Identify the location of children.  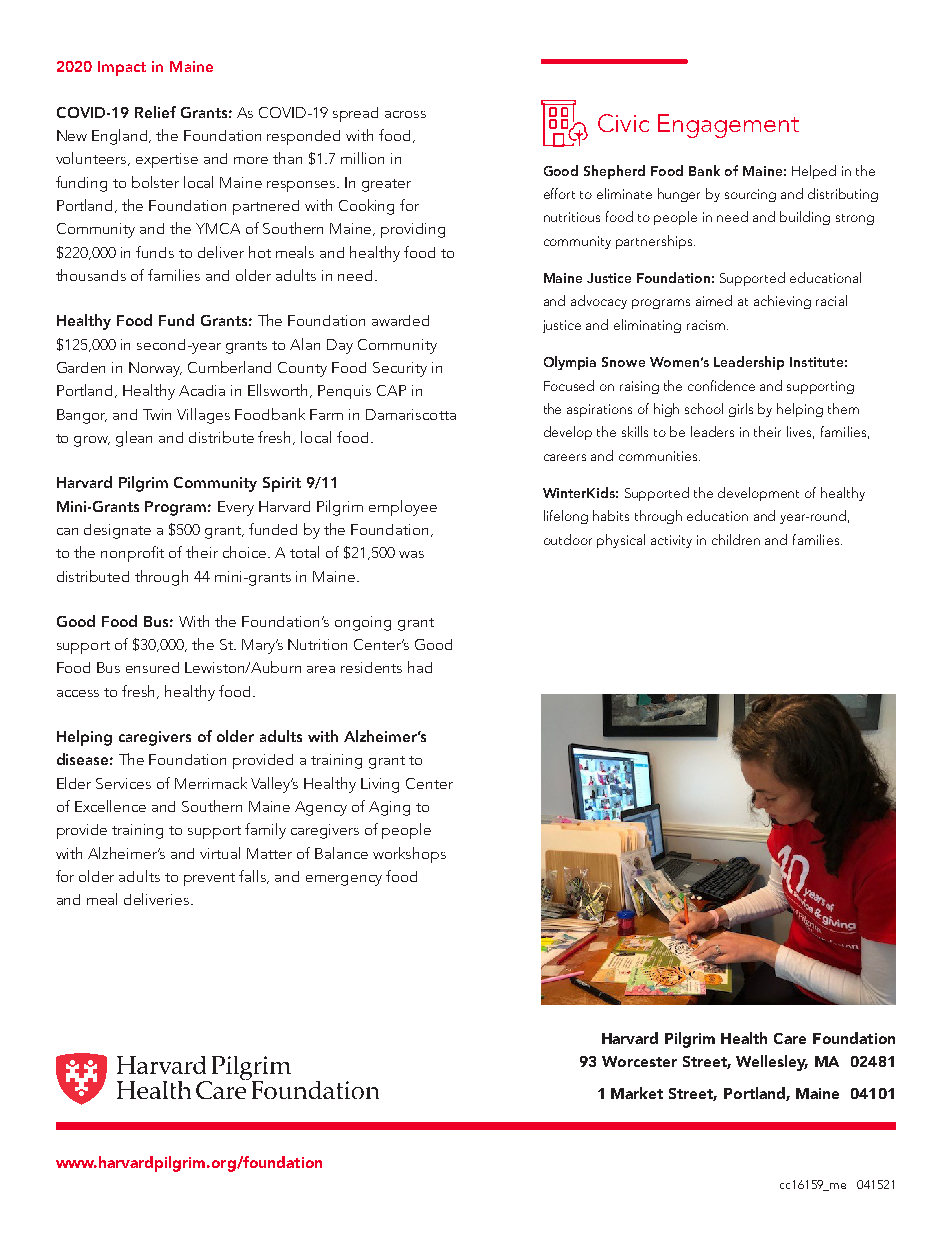
(736, 539).
